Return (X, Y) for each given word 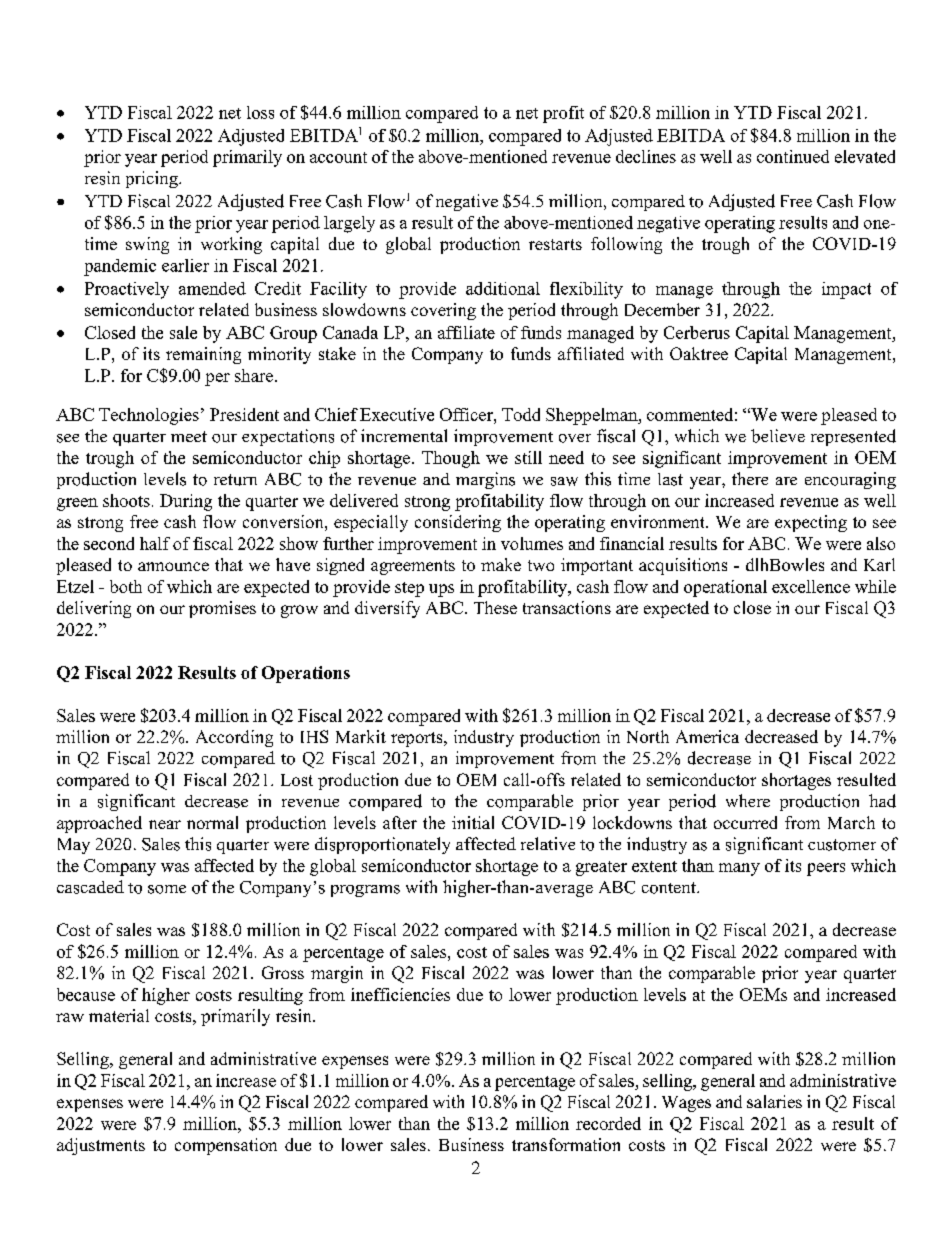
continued (793, 156)
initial (473, 822)
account (338, 157)
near (165, 824)
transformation (566, 1144)
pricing (153, 179)
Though (451, 459)
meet (189, 436)
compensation (226, 1146)
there (750, 478)
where (748, 800)
